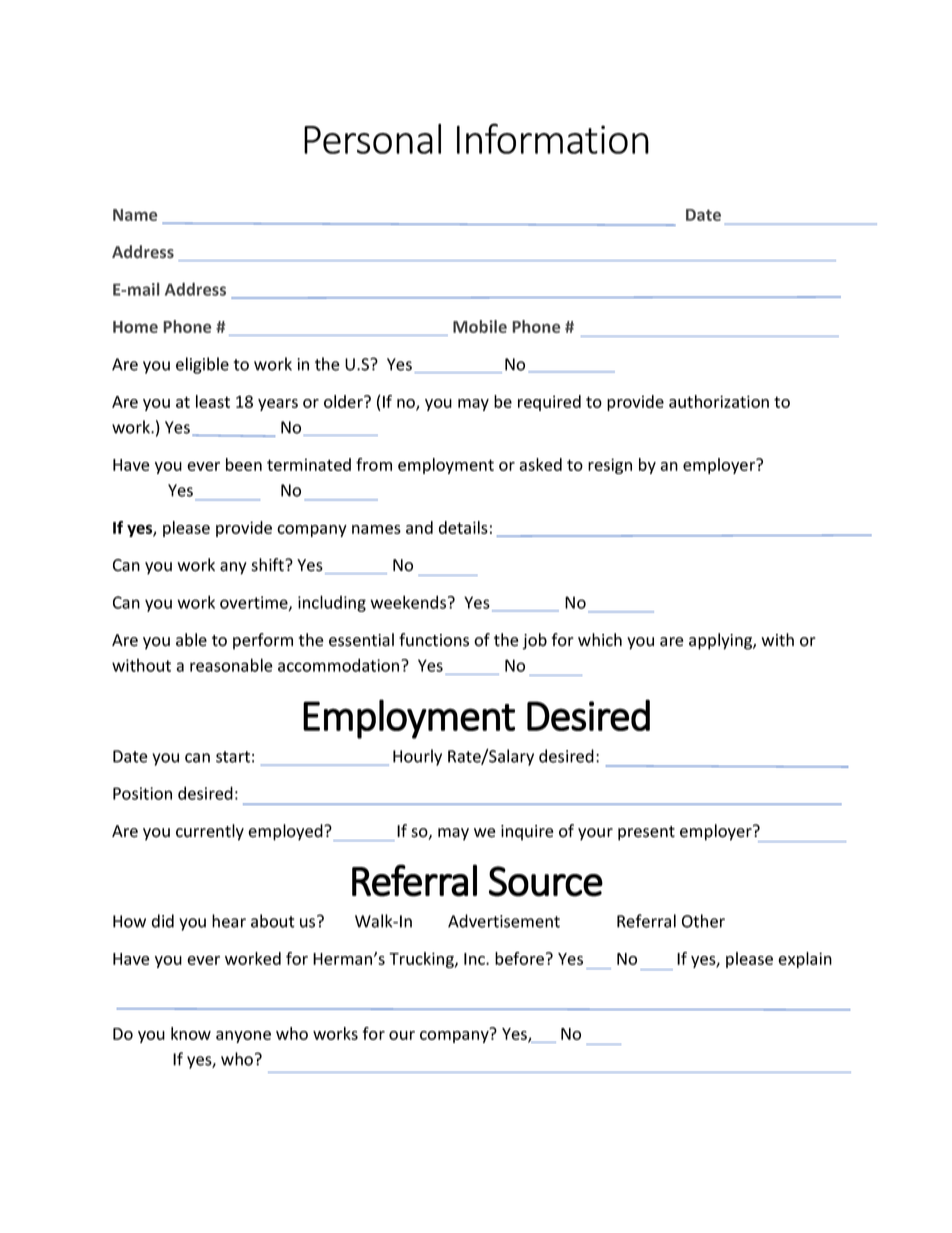 Image resolution: width=952 pixels, height=1233 pixels. Describe the element at coordinates (372, 139) in the screenshot. I see `Personal` at that location.
